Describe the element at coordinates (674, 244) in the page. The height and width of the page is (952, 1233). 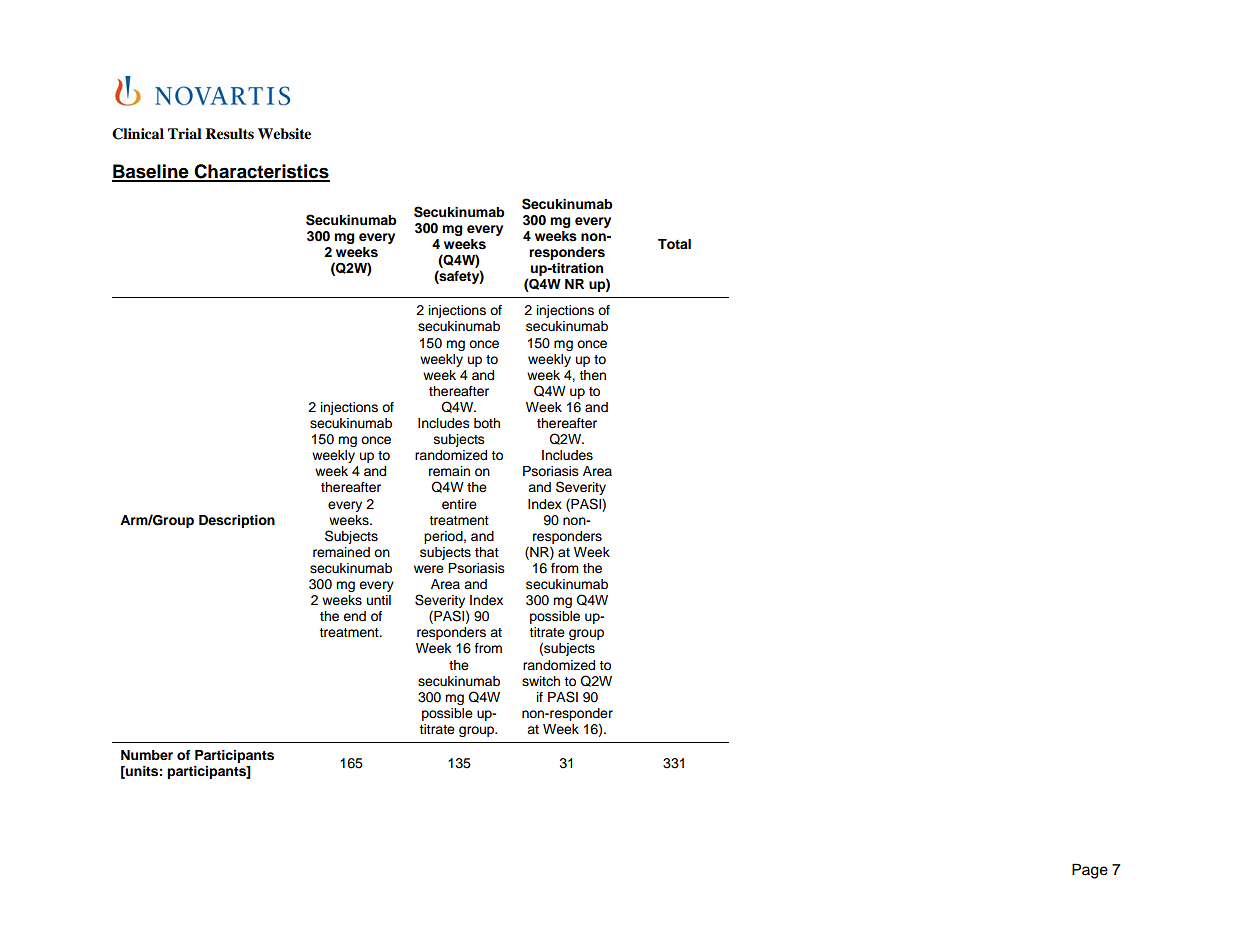
I see `Total` at that location.
